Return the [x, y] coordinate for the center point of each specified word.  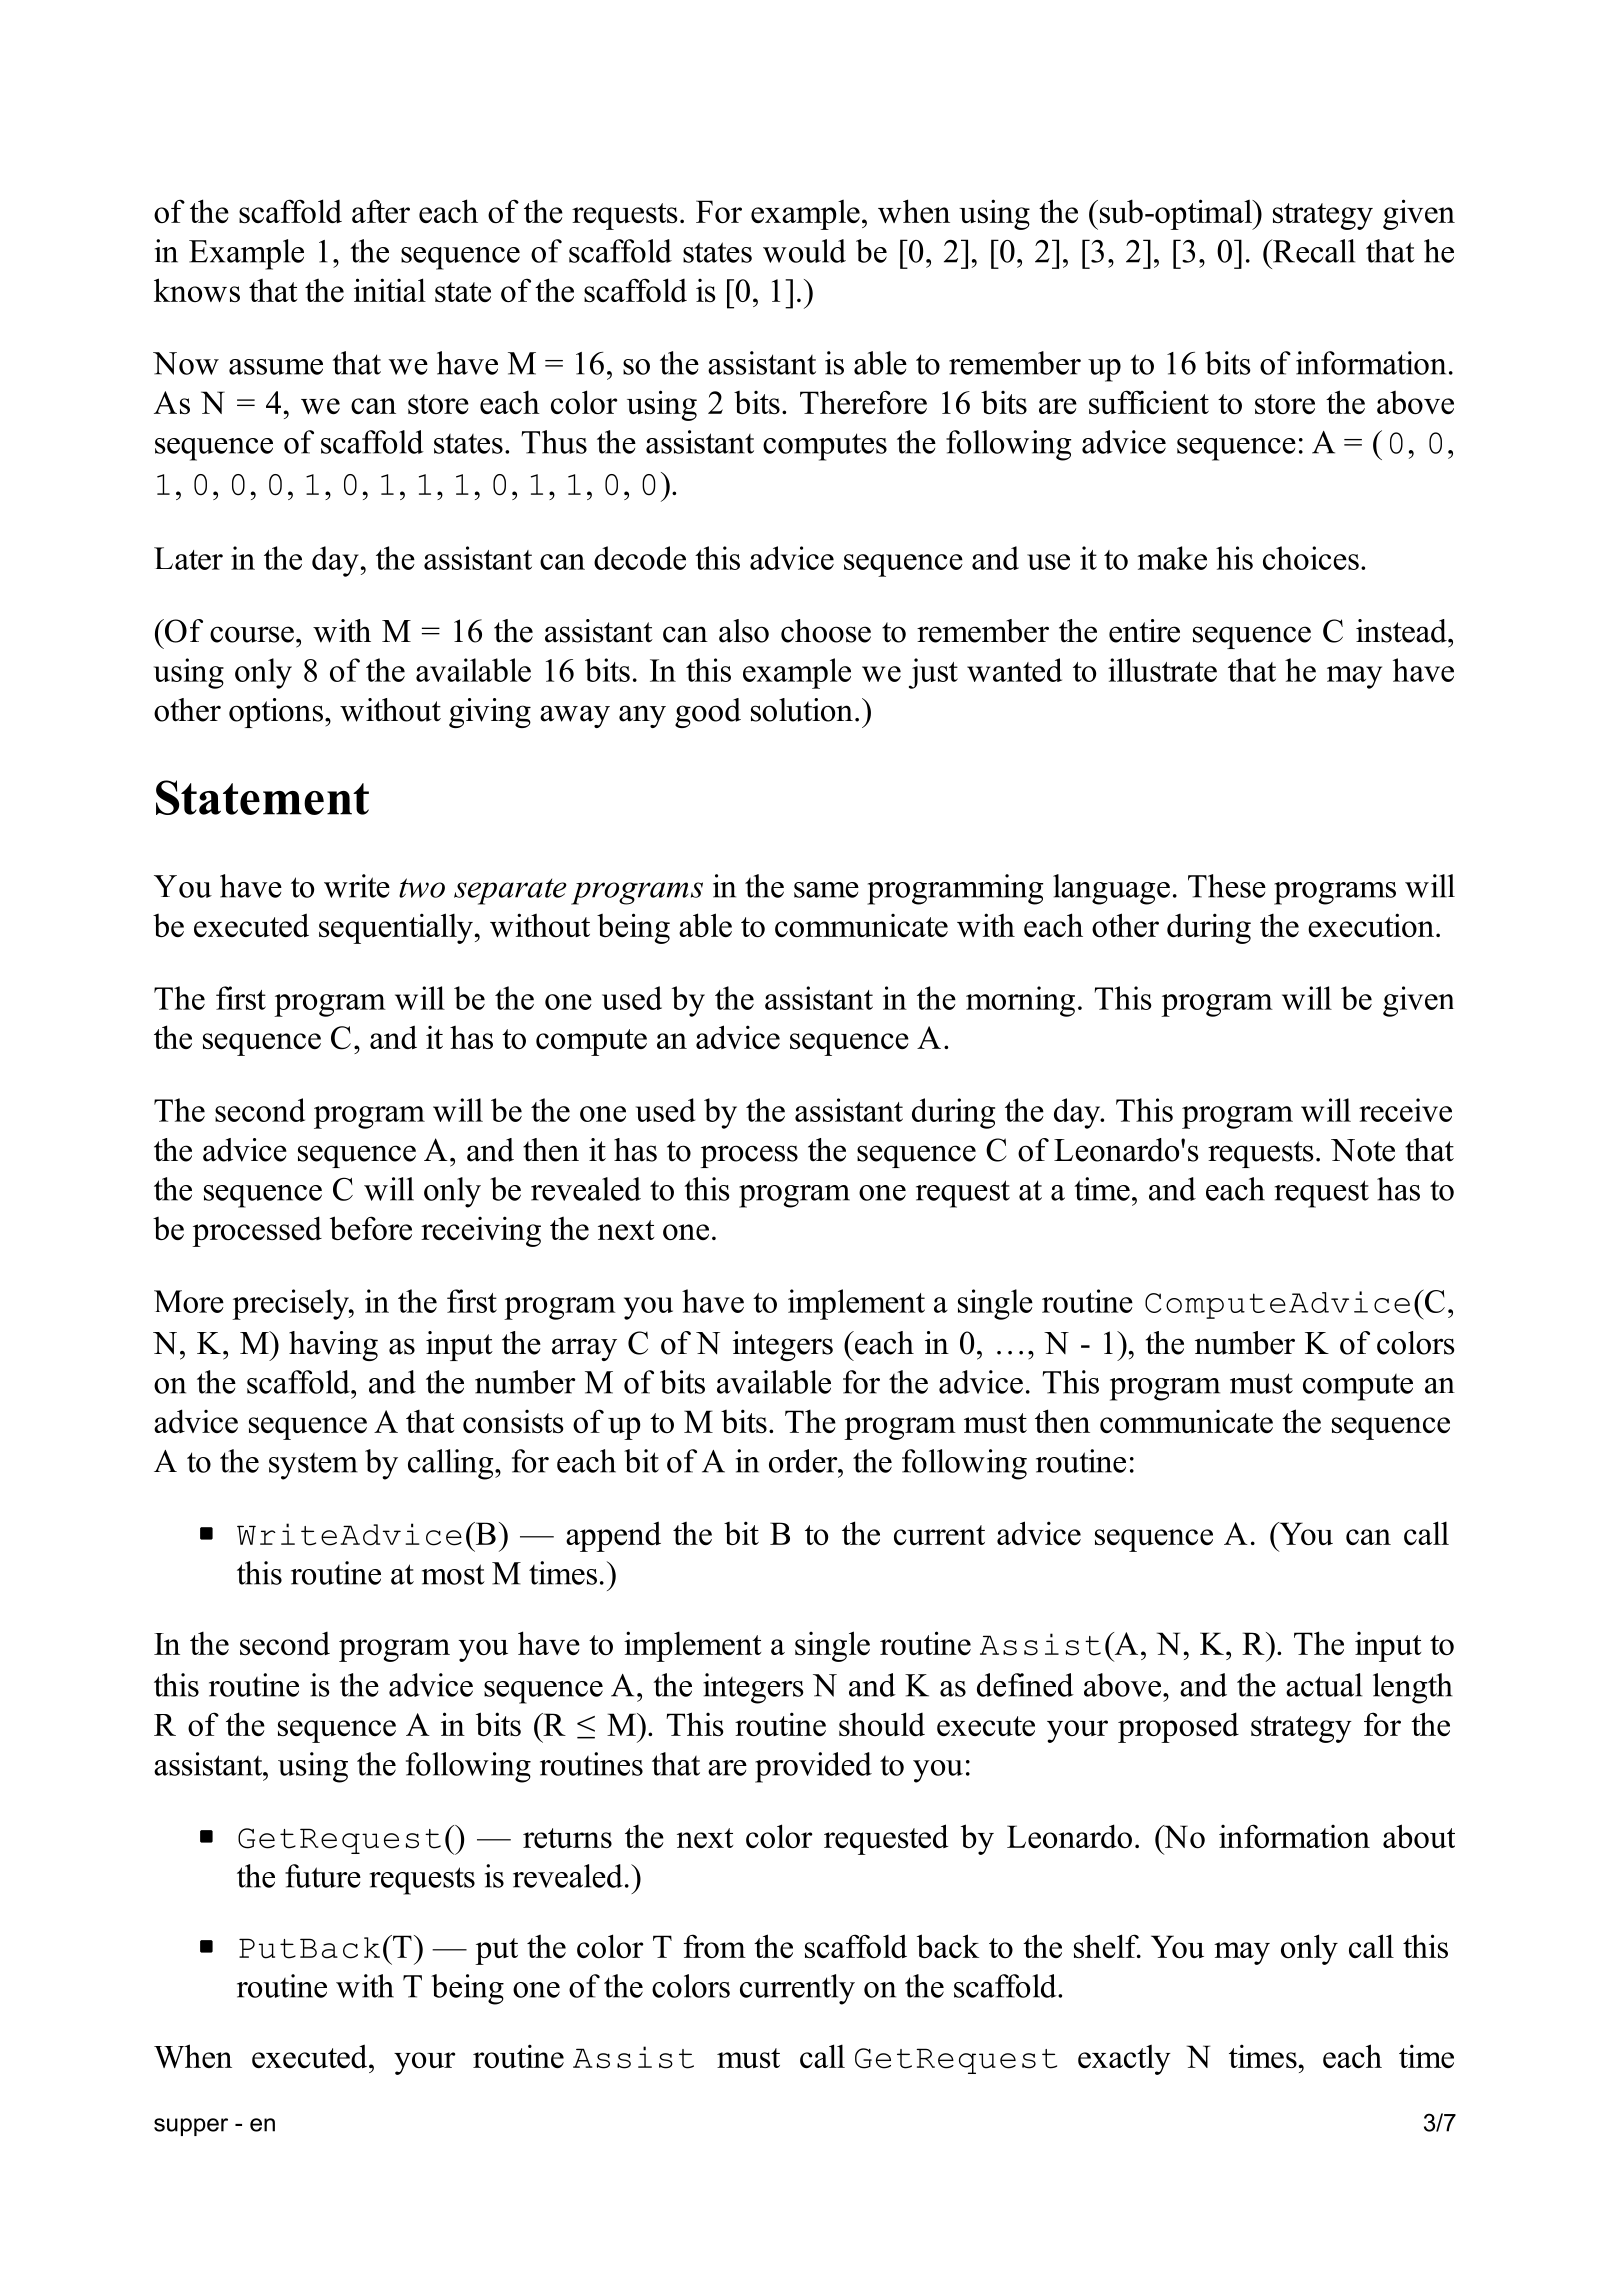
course [252, 634]
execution [1371, 925]
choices [1311, 558]
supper [191, 2127]
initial [390, 290]
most [453, 1574]
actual [1324, 1685]
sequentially [396, 928]
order [804, 1461]
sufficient [1149, 402]
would [804, 251]
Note [1363, 1150]
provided [813, 1767]
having [333, 1346]
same [826, 890]
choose [826, 631]
